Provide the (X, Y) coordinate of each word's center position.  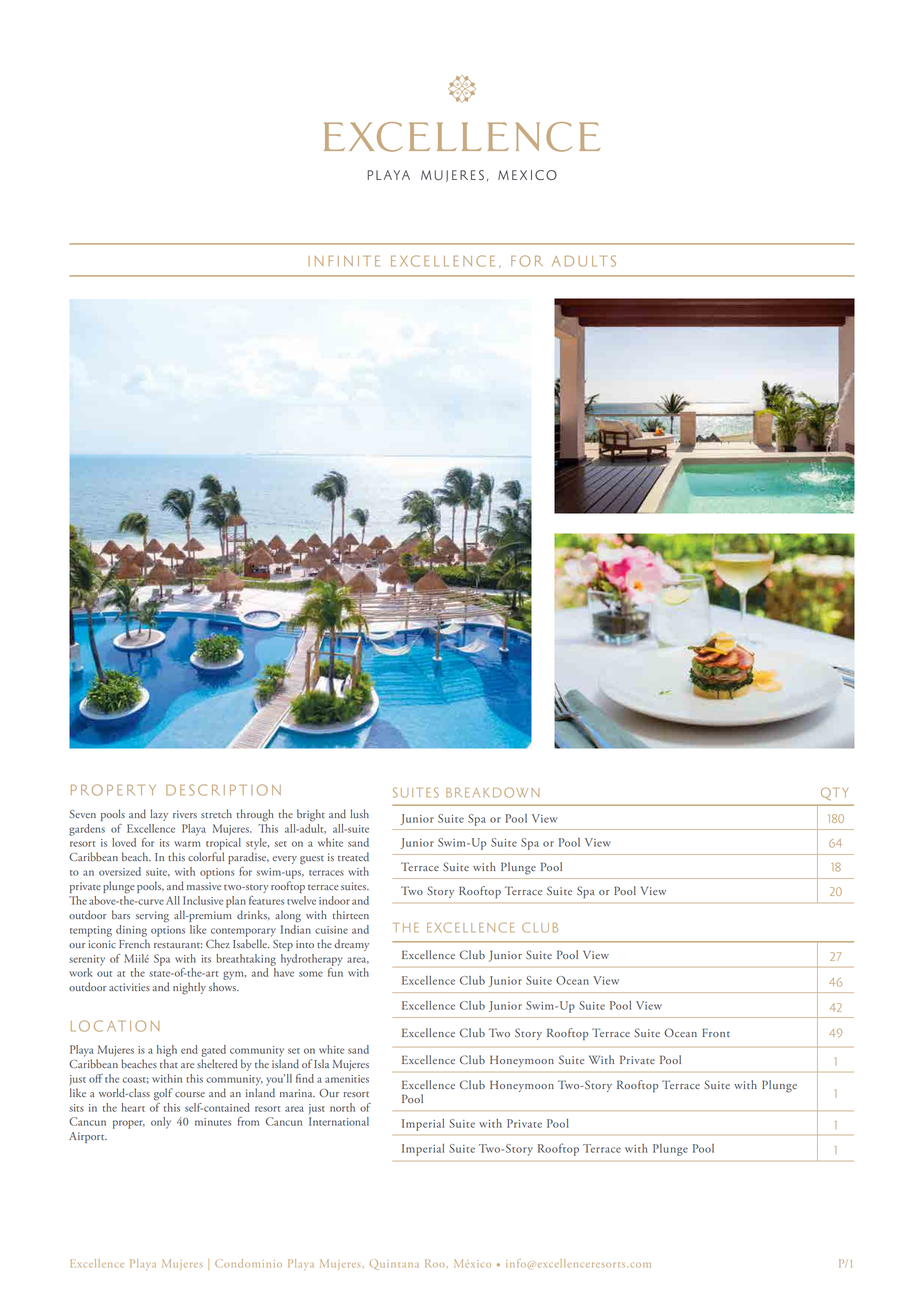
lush (360, 813)
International (339, 1121)
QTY (834, 793)
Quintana (394, 1264)
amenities (347, 1079)
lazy (159, 815)
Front (716, 1032)
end (189, 1049)
